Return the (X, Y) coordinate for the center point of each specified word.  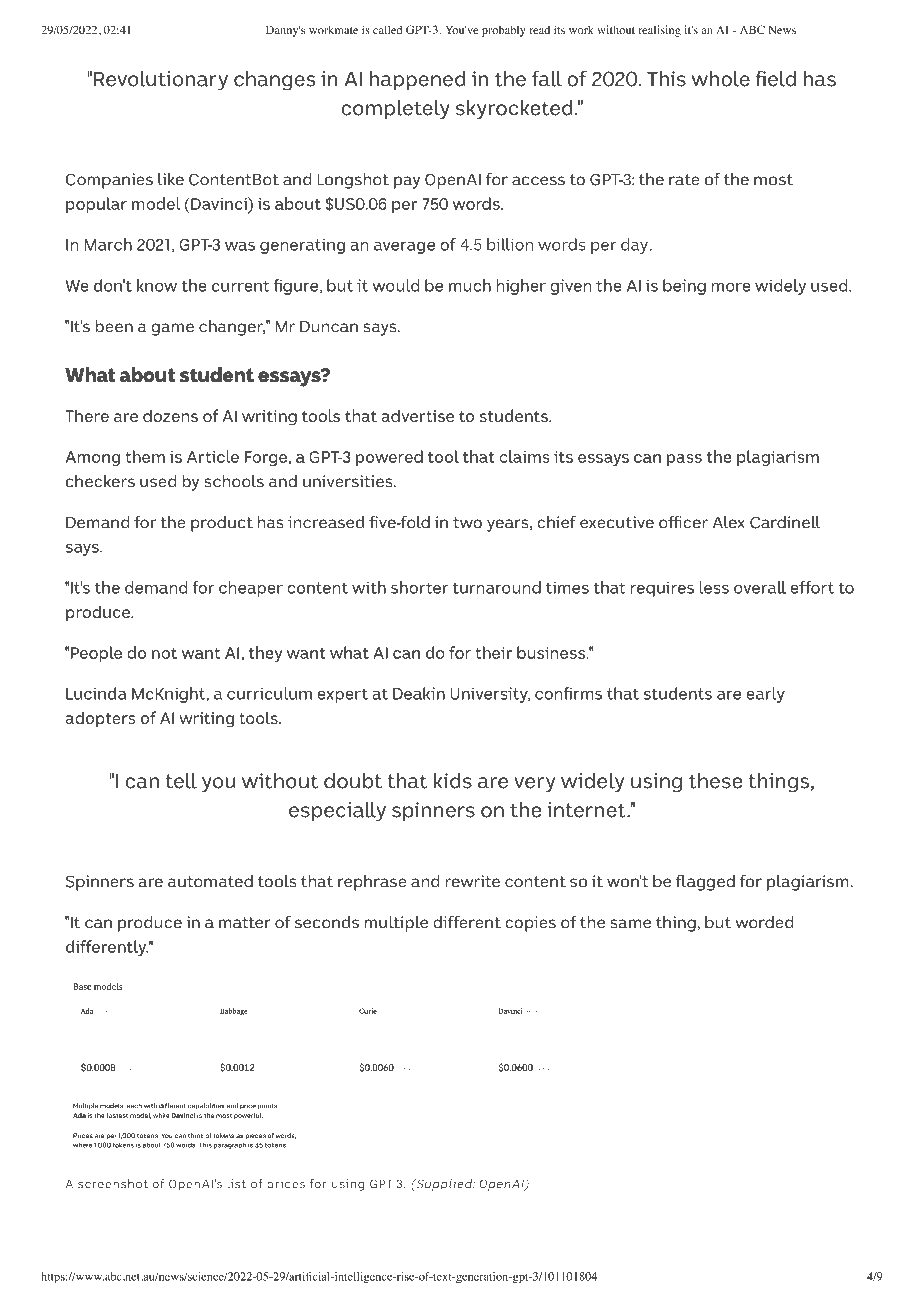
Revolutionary (161, 80)
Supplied (444, 1185)
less (714, 587)
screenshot (113, 1183)
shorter (419, 587)
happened (418, 80)
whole (721, 78)
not (164, 653)
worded (765, 922)
